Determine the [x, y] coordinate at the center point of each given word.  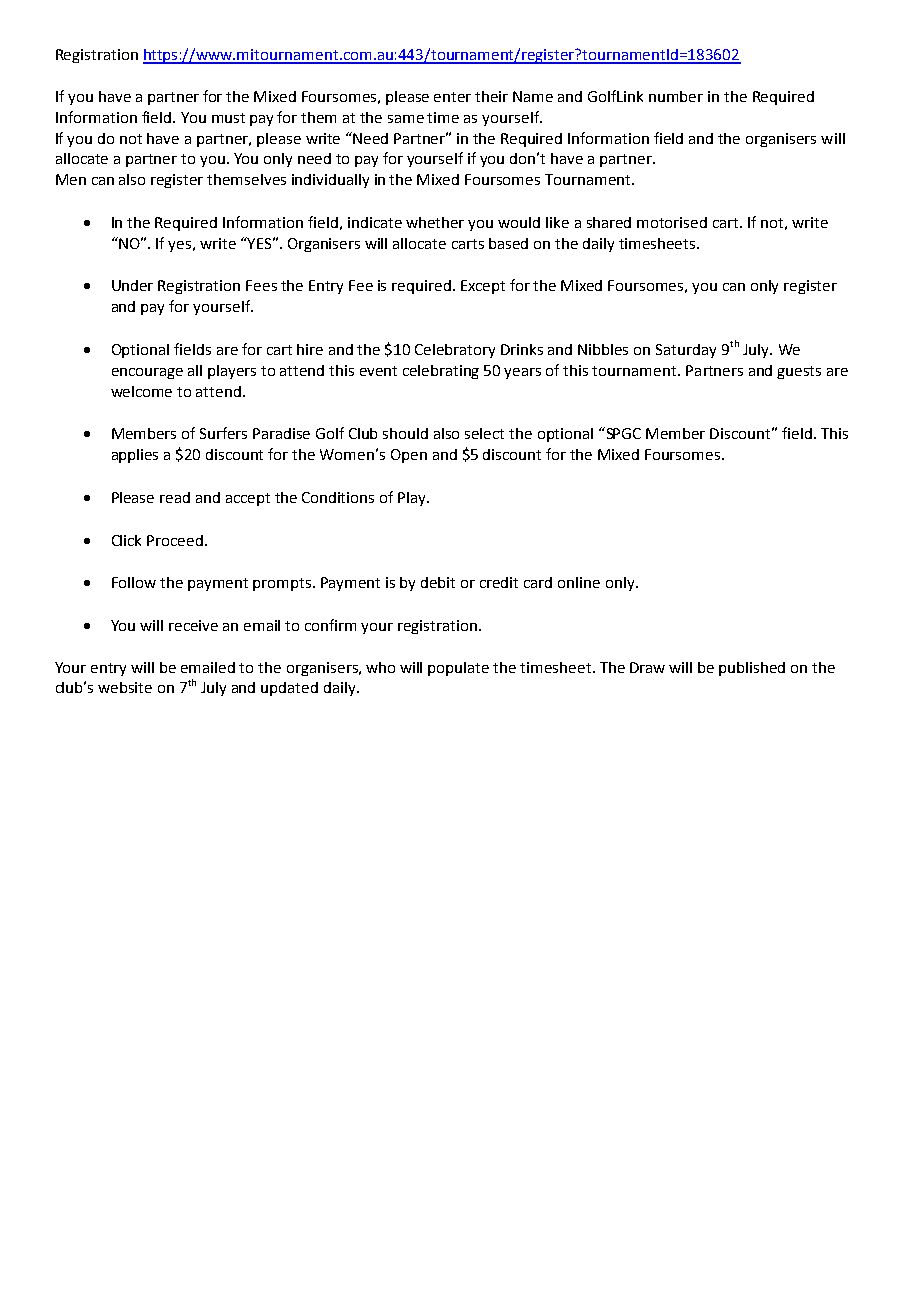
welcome [141, 391]
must [228, 118]
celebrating [441, 372]
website [125, 687]
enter [452, 97]
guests [799, 372]
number [676, 96]
